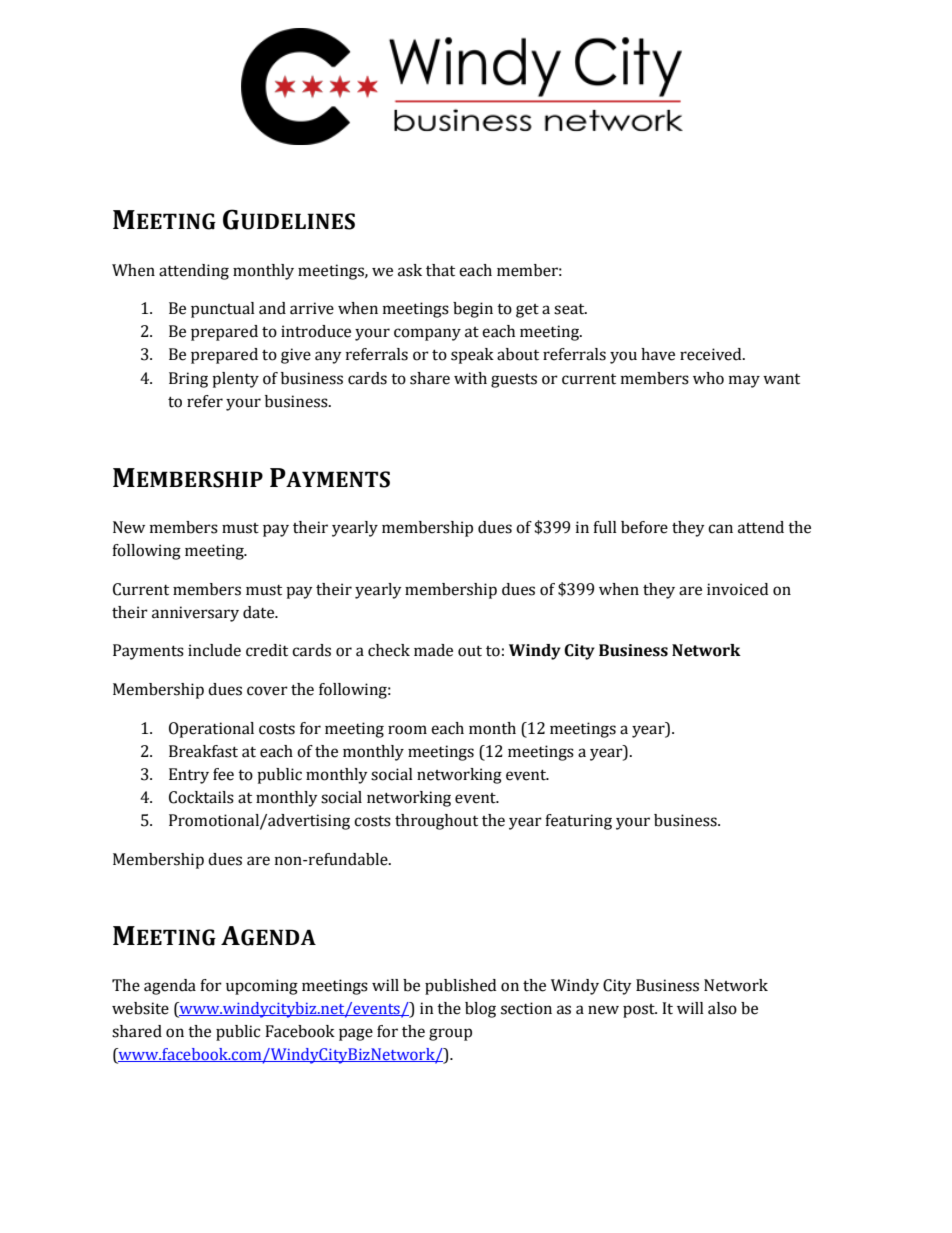 This image has height=1233, width=952. What do you see at coordinates (712, 354) in the image?
I see `received` at bounding box center [712, 354].
